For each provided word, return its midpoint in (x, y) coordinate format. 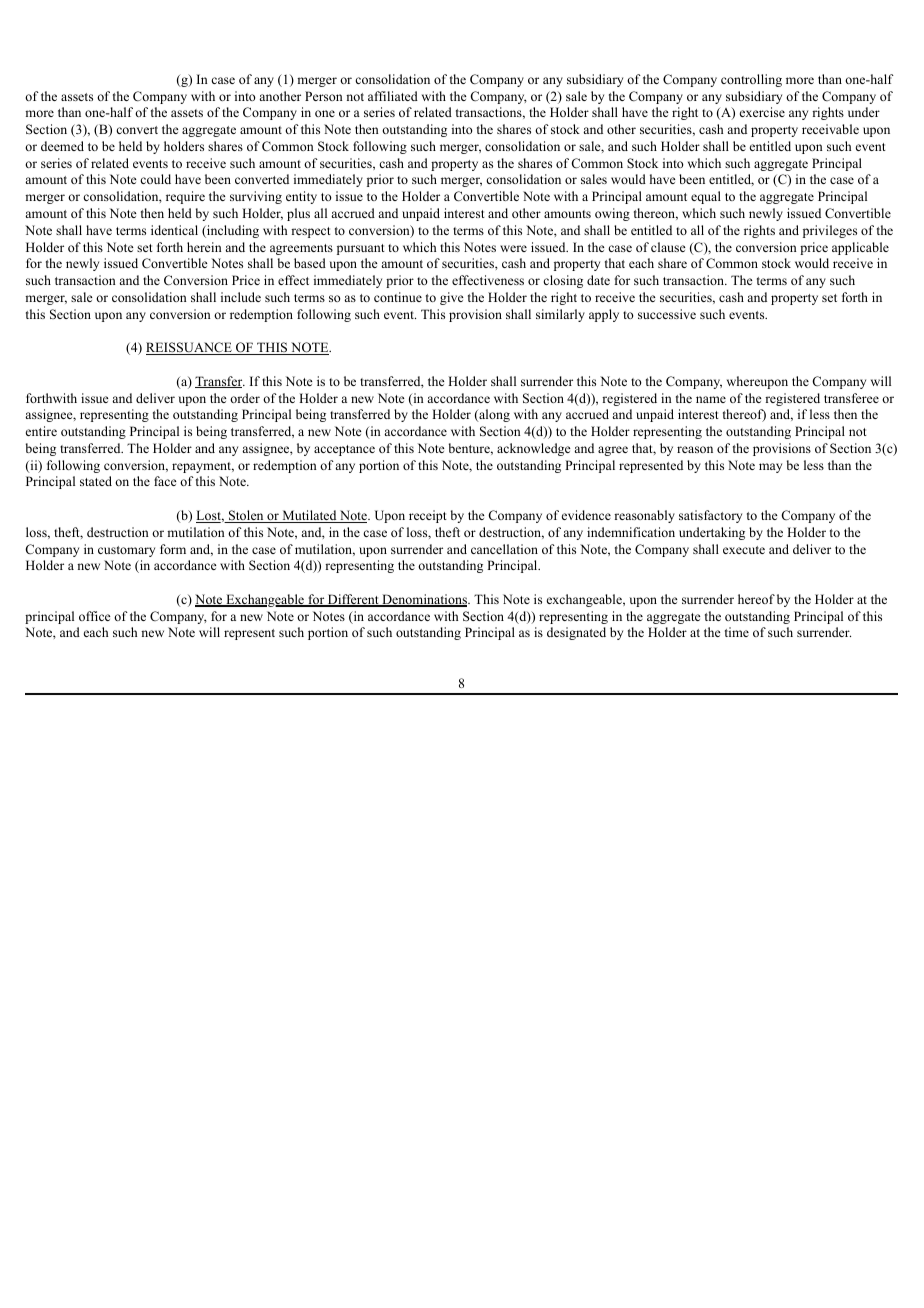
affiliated (393, 96)
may (770, 468)
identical (174, 230)
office (95, 616)
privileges (830, 231)
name (711, 399)
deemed (62, 146)
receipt (428, 516)
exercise (762, 112)
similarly (560, 315)
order (245, 398)
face (165, 481)
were (513, 248)
